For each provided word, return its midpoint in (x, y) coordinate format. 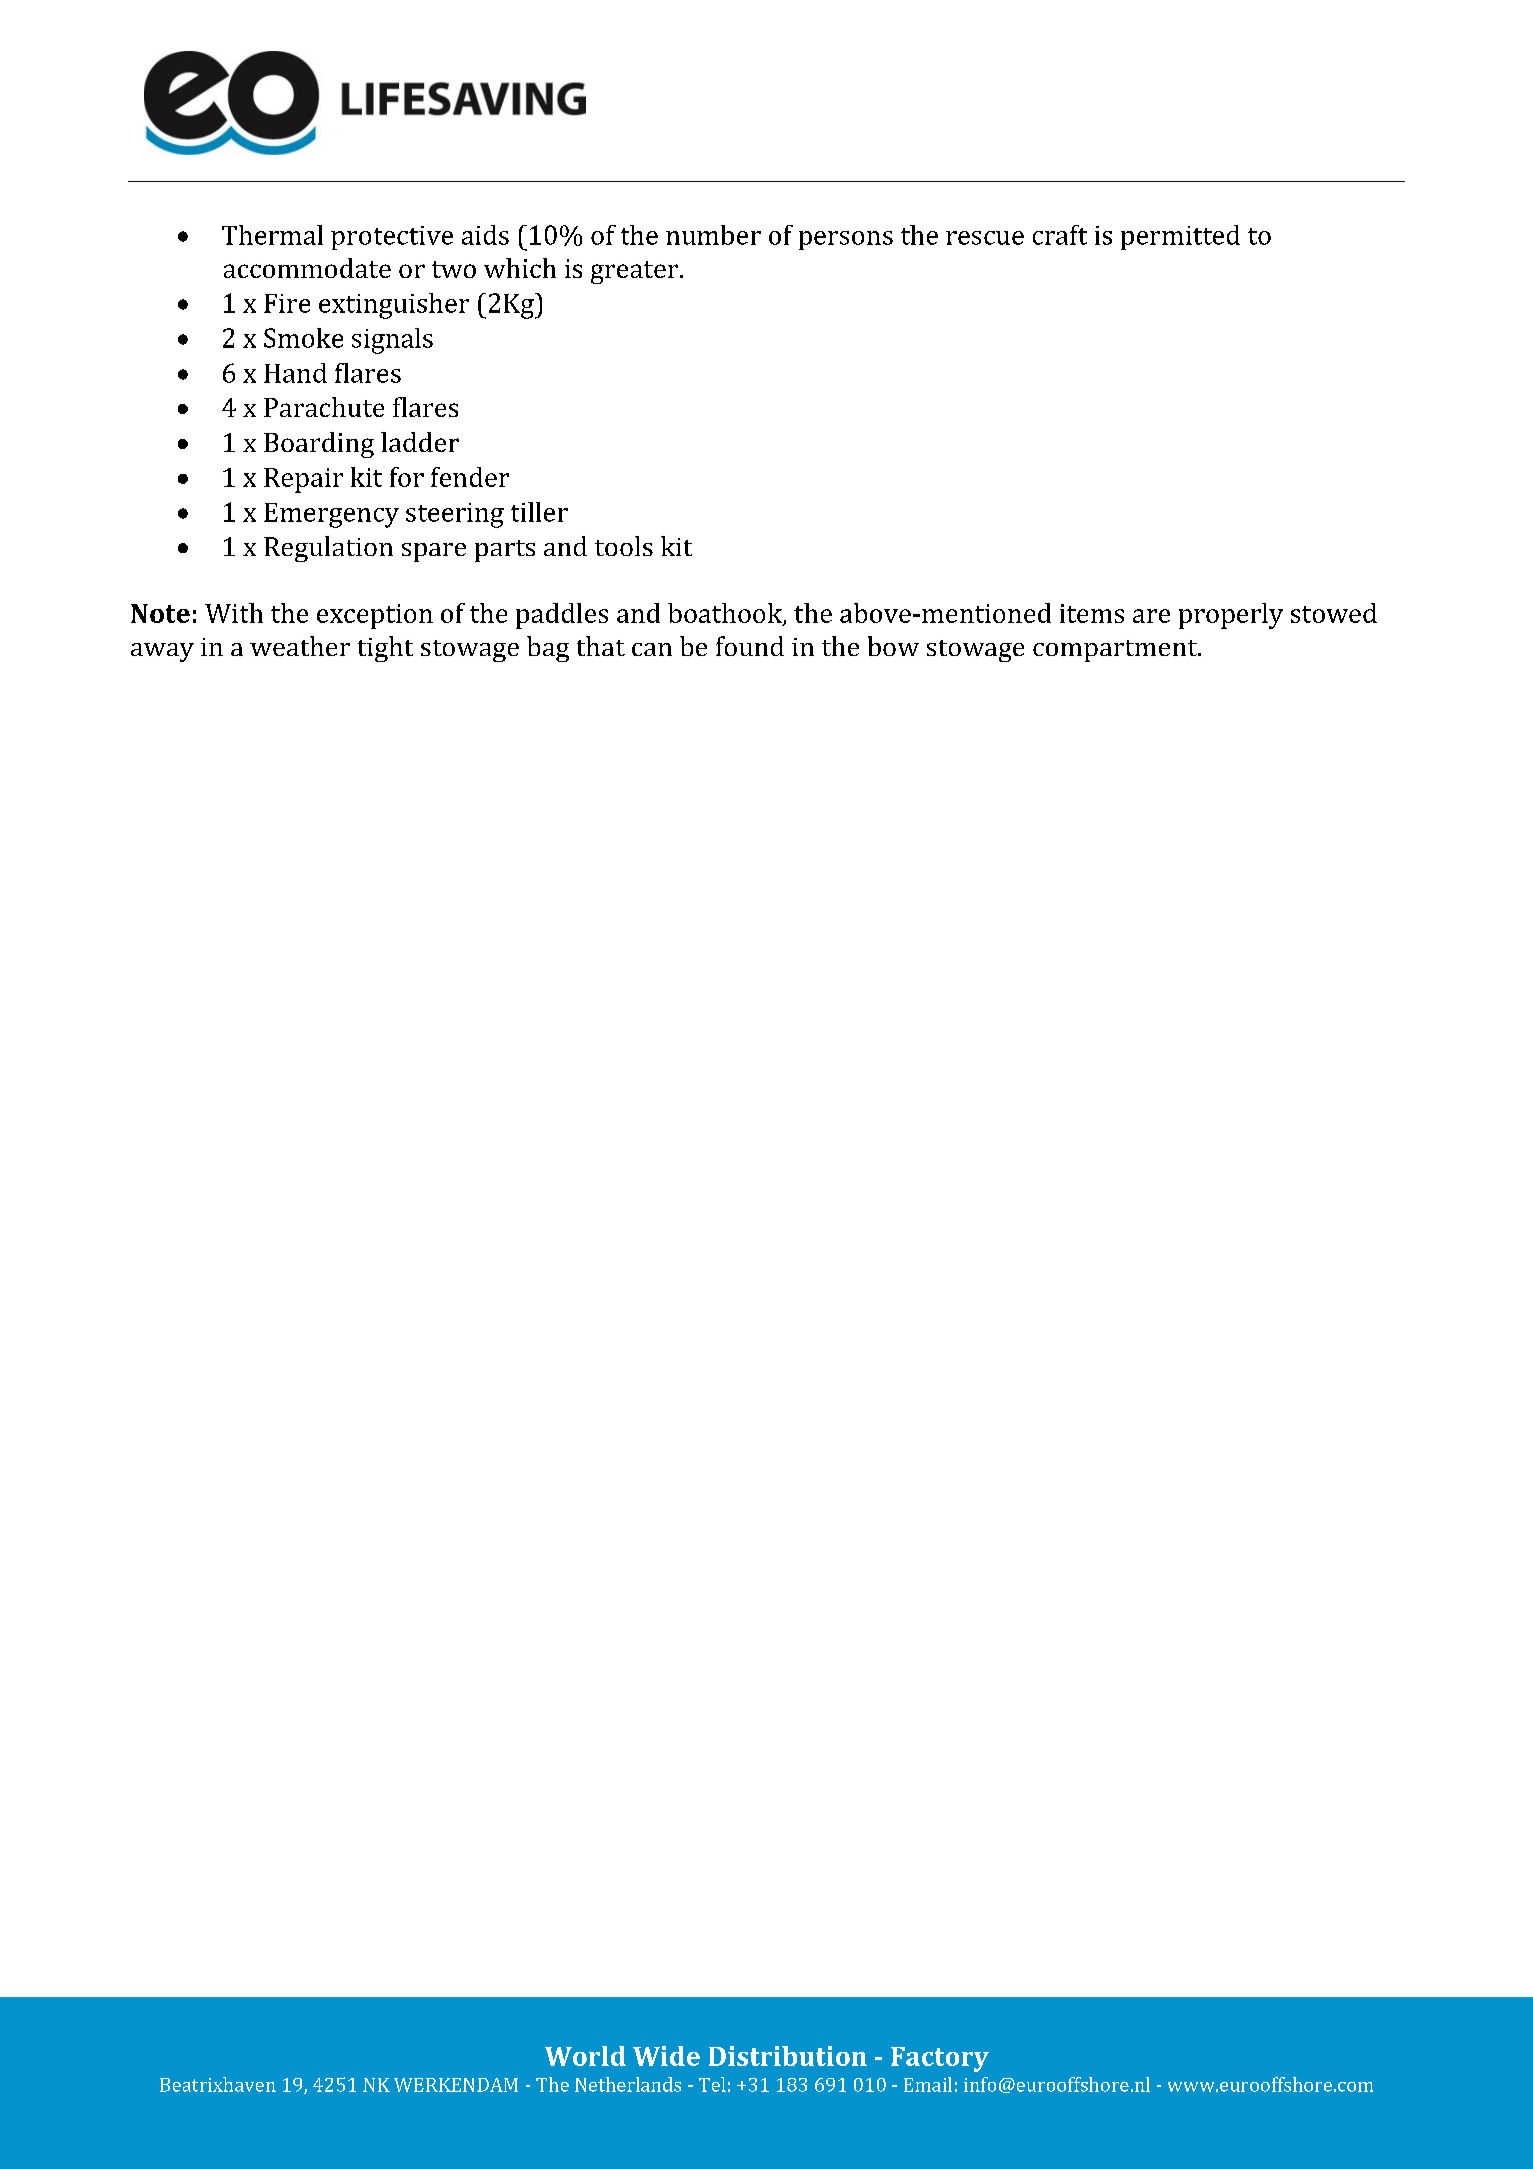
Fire (287, 303)
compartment (1116, 651)
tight (385, 649)
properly (1231, 616)
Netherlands (628, 2084)
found (750, 646)
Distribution (788, 2056)
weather (300, 646)
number (713, 235)
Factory (940, 2059)
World (585, 2056)
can (652, 649)
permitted (1180, 237)
